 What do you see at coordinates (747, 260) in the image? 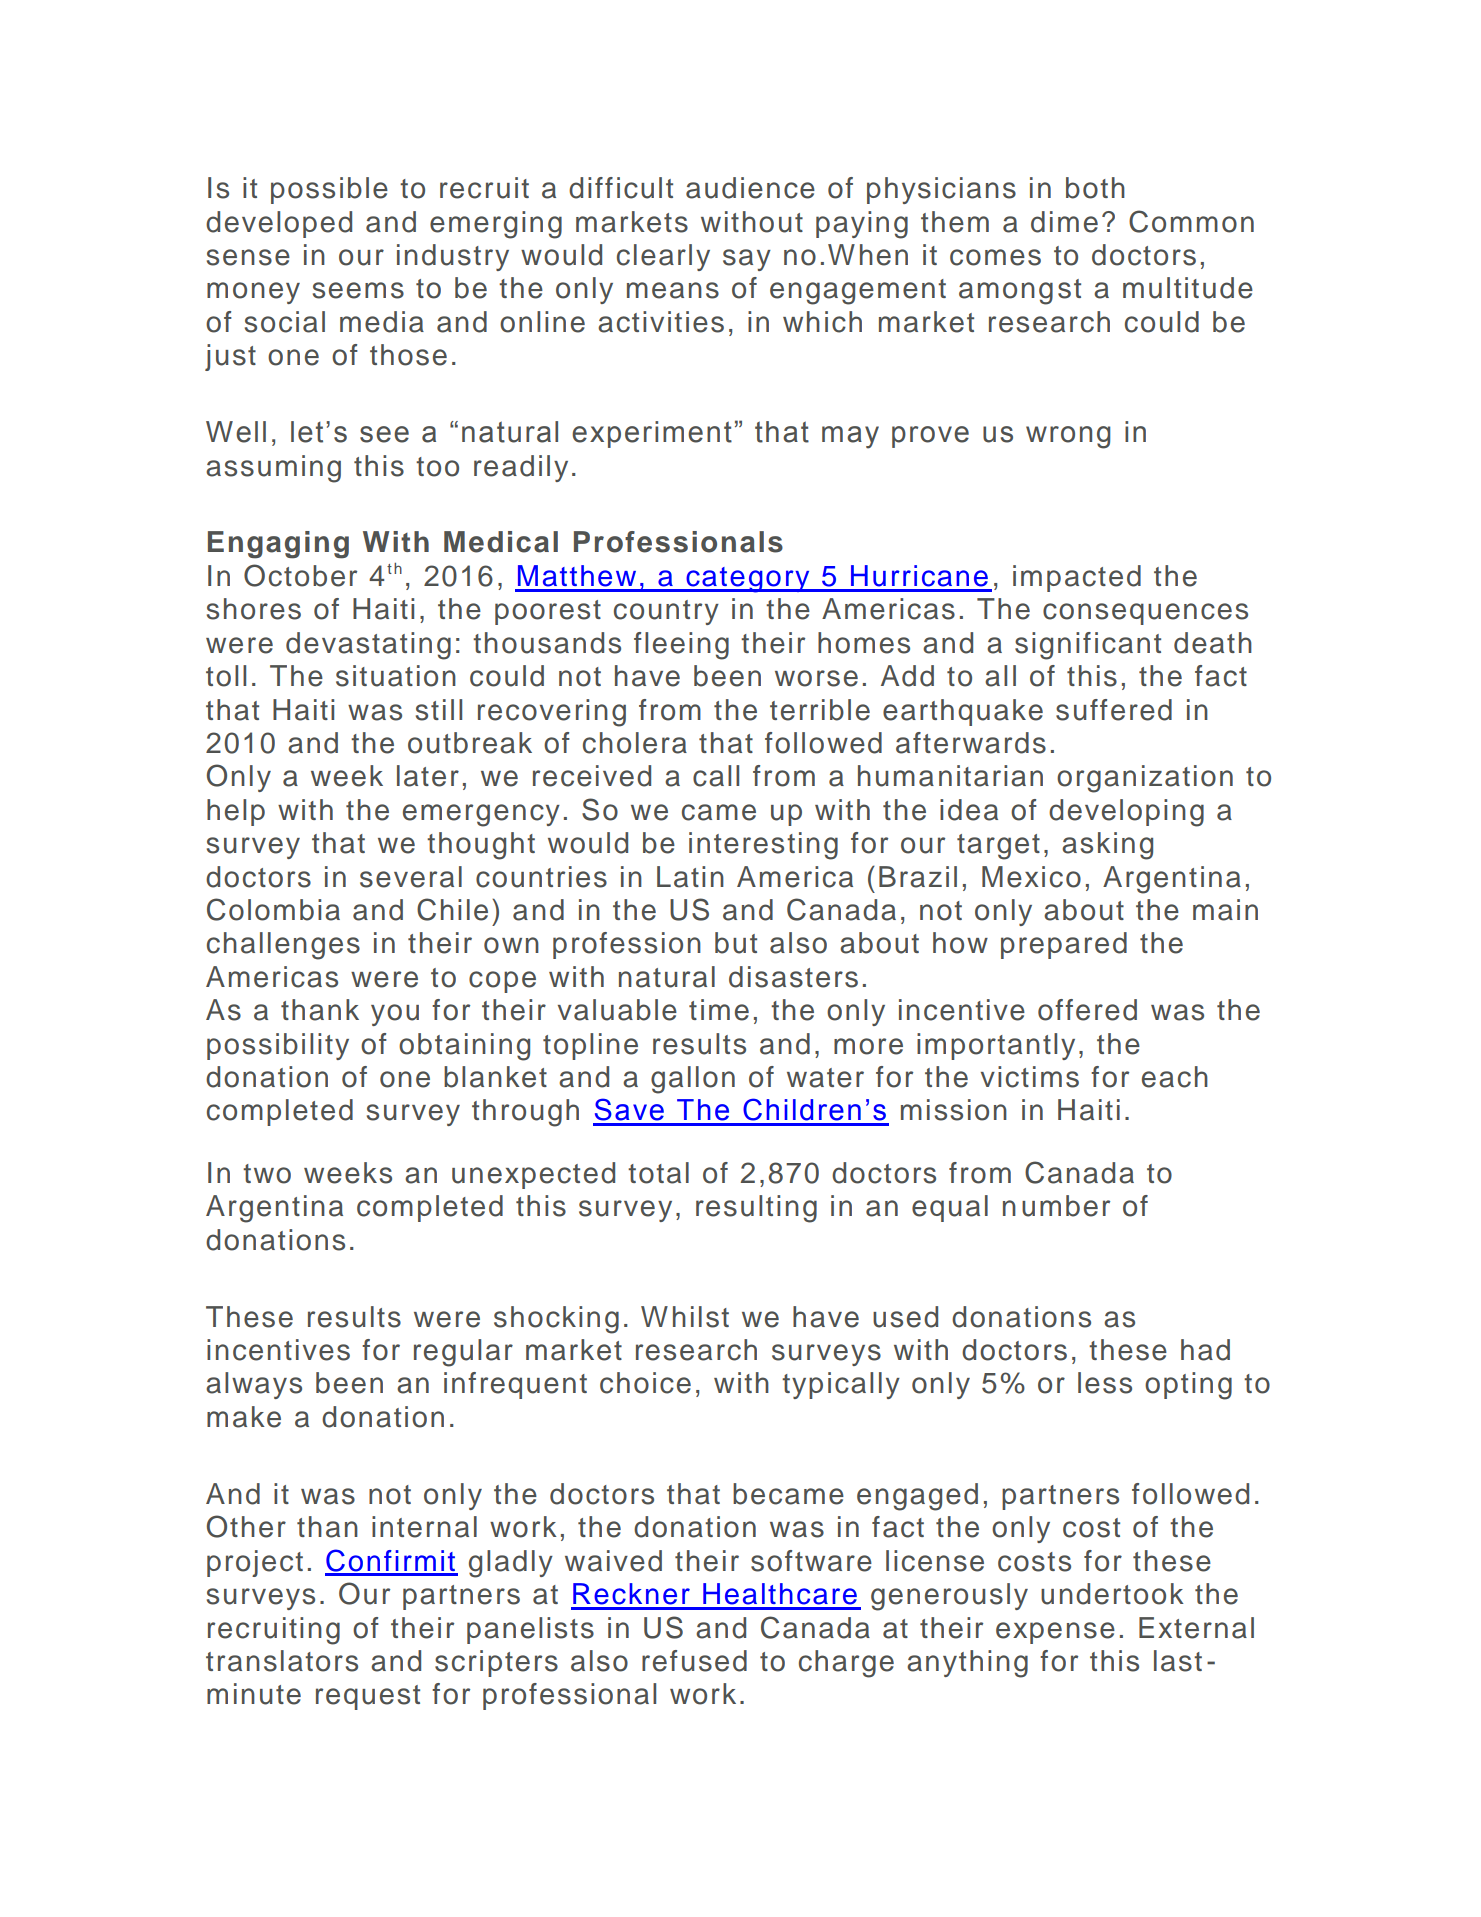
I see `say` at bounding box center [747, 260].
